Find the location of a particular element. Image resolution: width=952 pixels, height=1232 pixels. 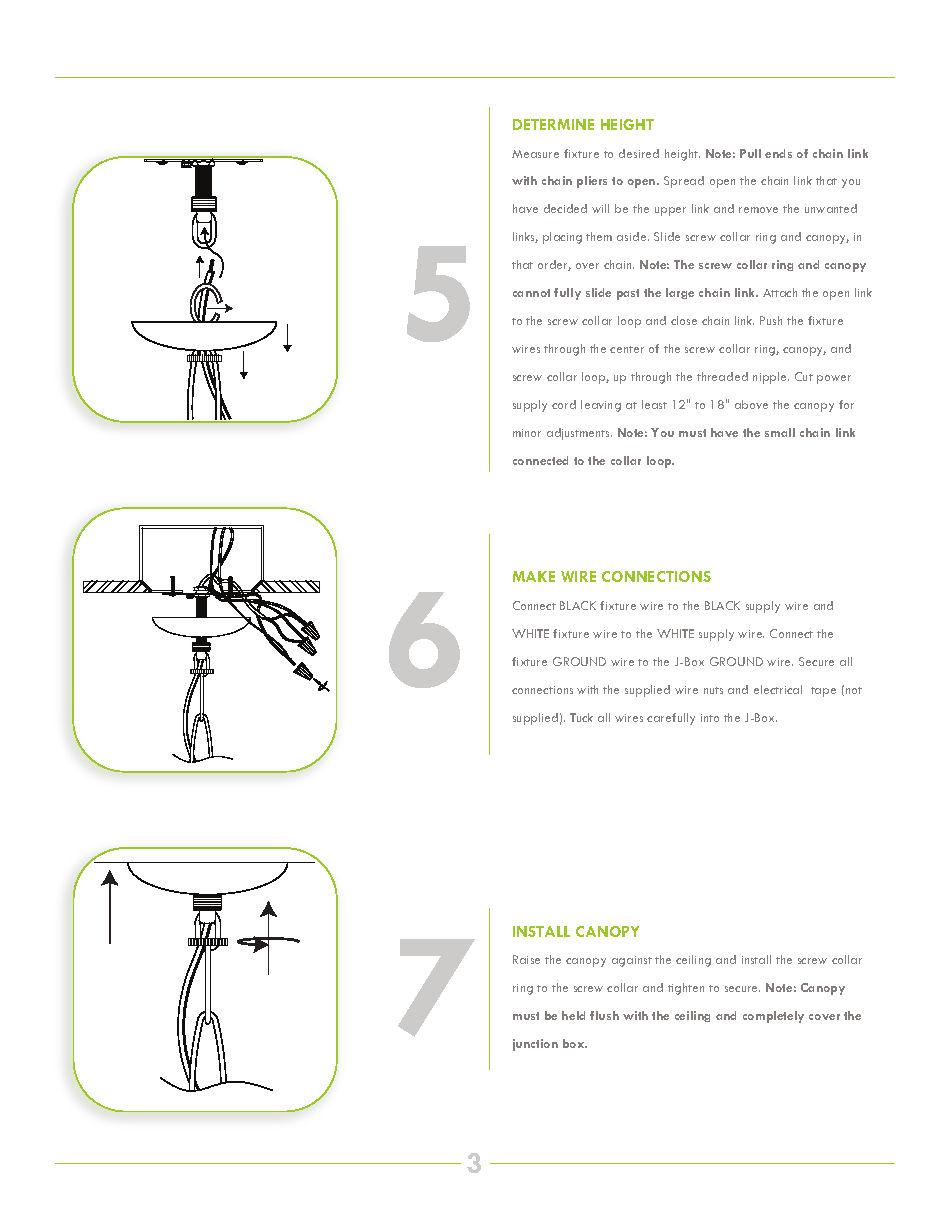

DETERMINE is located at coordinates (553, 124).
